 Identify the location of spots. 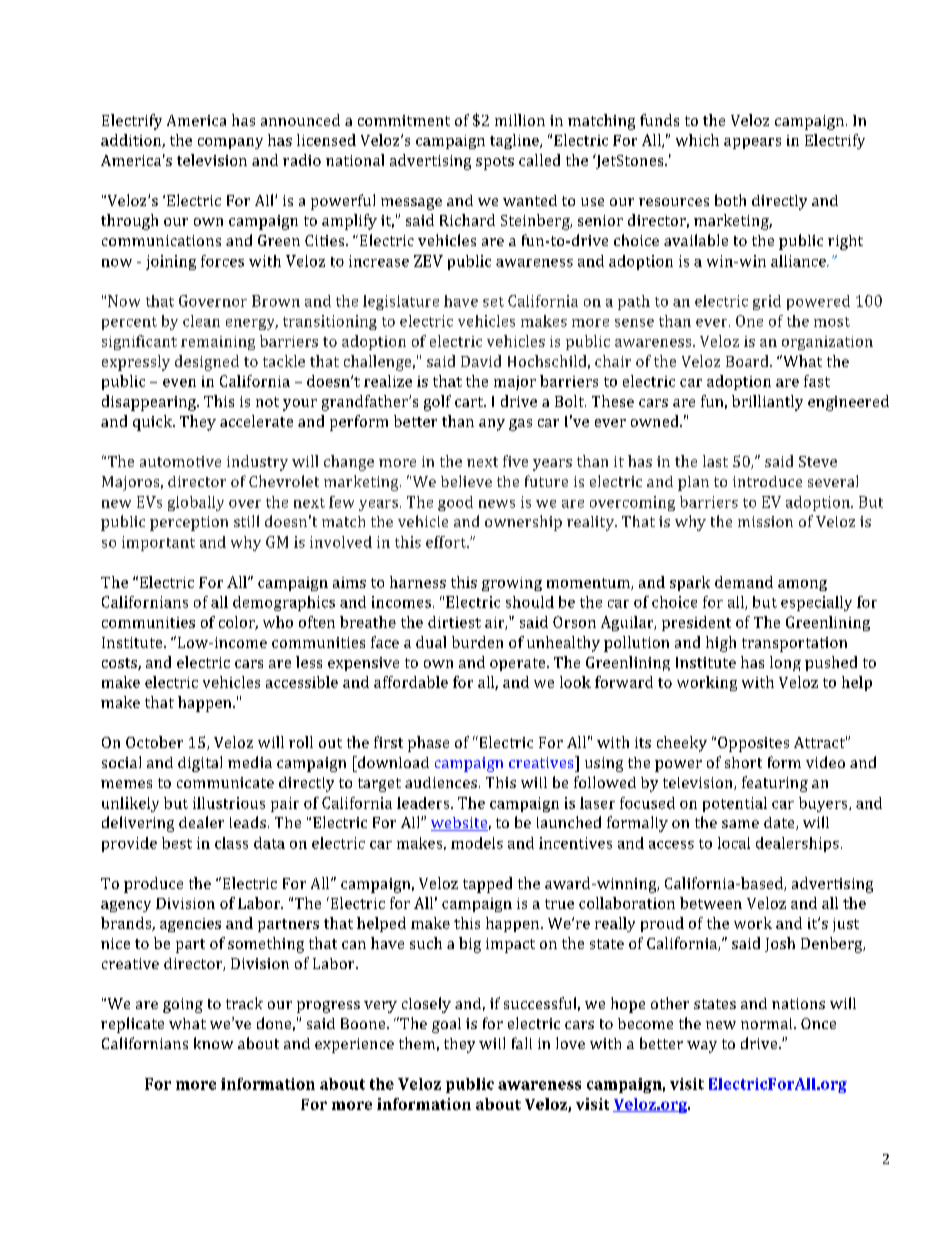
(495, 163).
